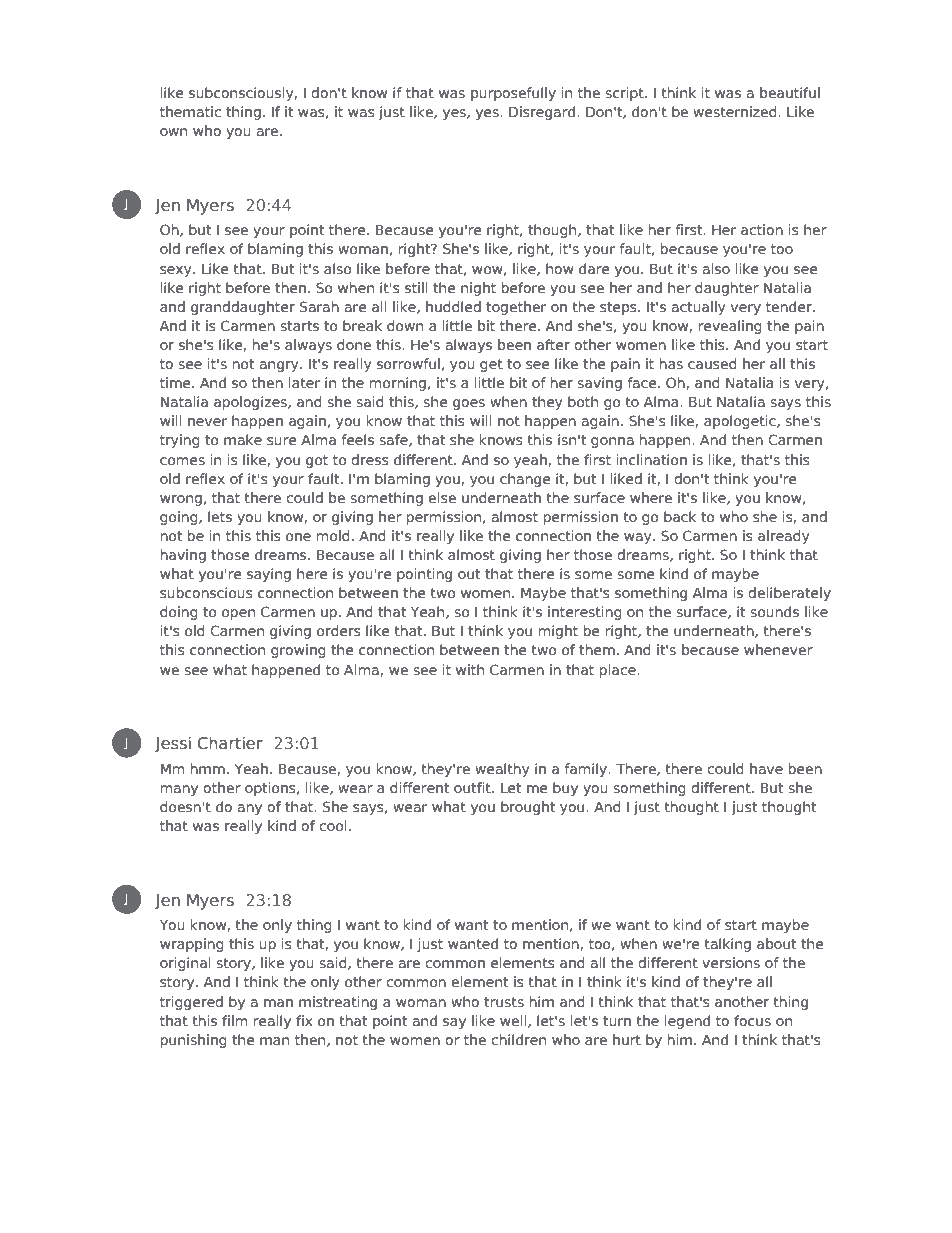 The width and height of the page is (952, 1233). Describe the element at coordinates (687, 1022) in the page. I see `legend` at that location.
